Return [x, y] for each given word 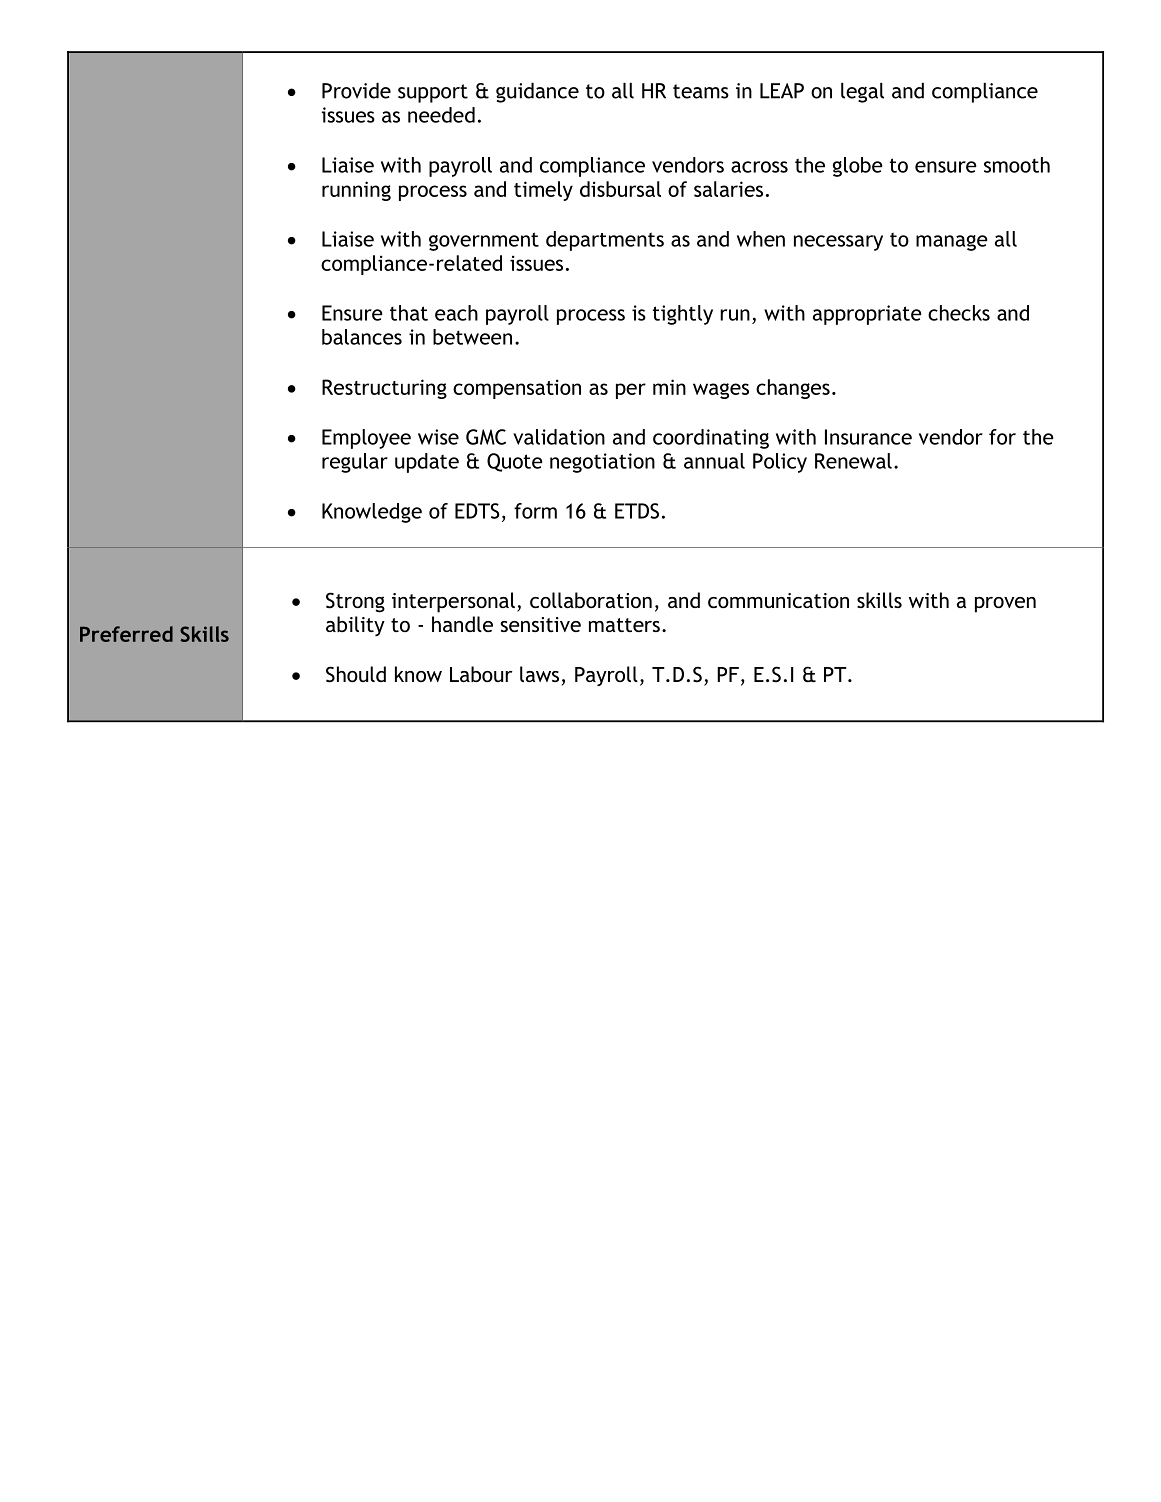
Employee [366, 439]
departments [605, 241]
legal [862, 93]
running [356, 191]
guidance [537, 93]
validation [559, 437]
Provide [356, 91]
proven [1005, 605]
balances [362, 337]
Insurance [868, 437]
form [535, 511]
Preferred [126, 634]
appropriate [867, 315]
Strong [355, 602]
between [472, 337]
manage [952, 243]
